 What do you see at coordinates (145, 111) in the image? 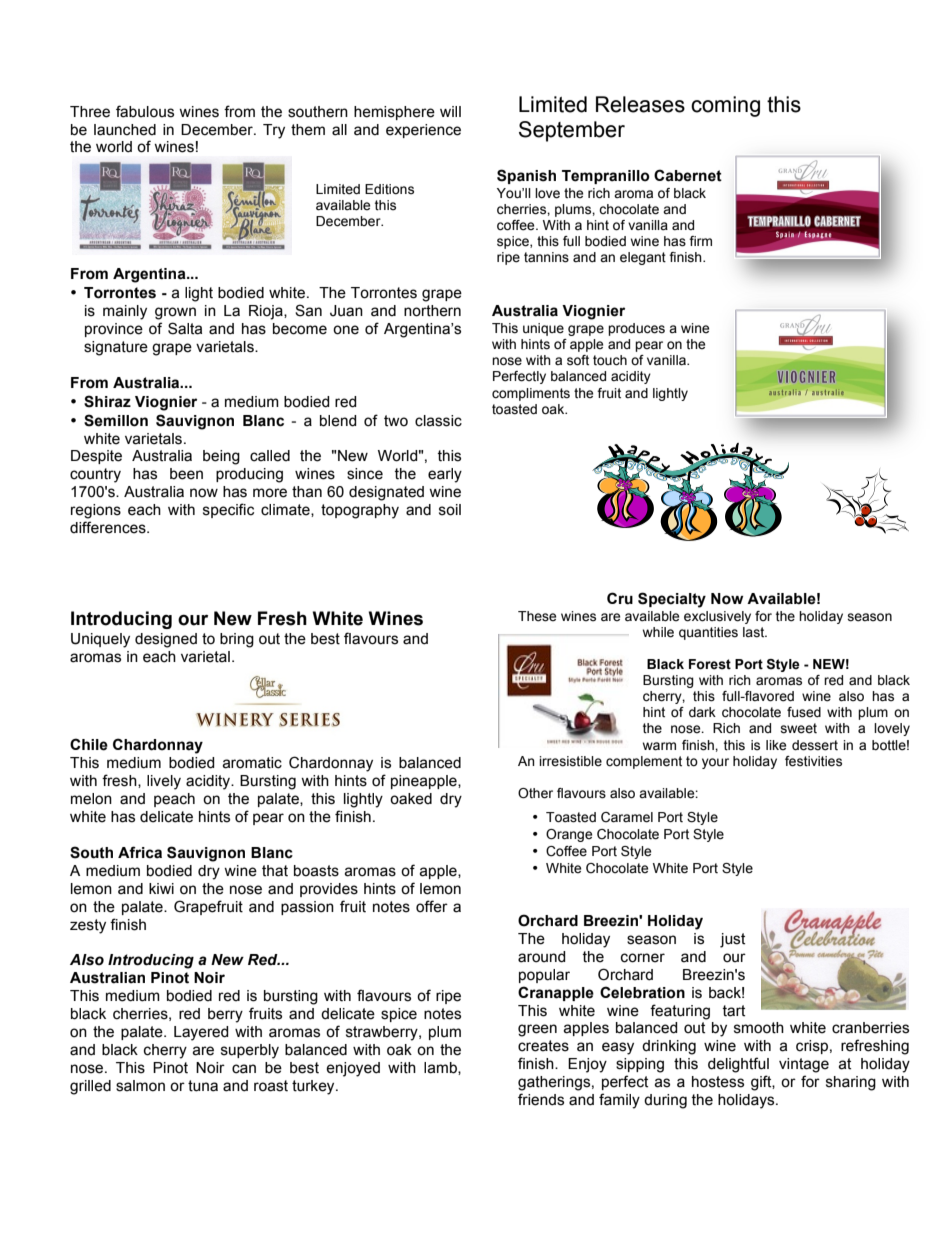
I see `fabulous` at bounding box center [145, 111].
